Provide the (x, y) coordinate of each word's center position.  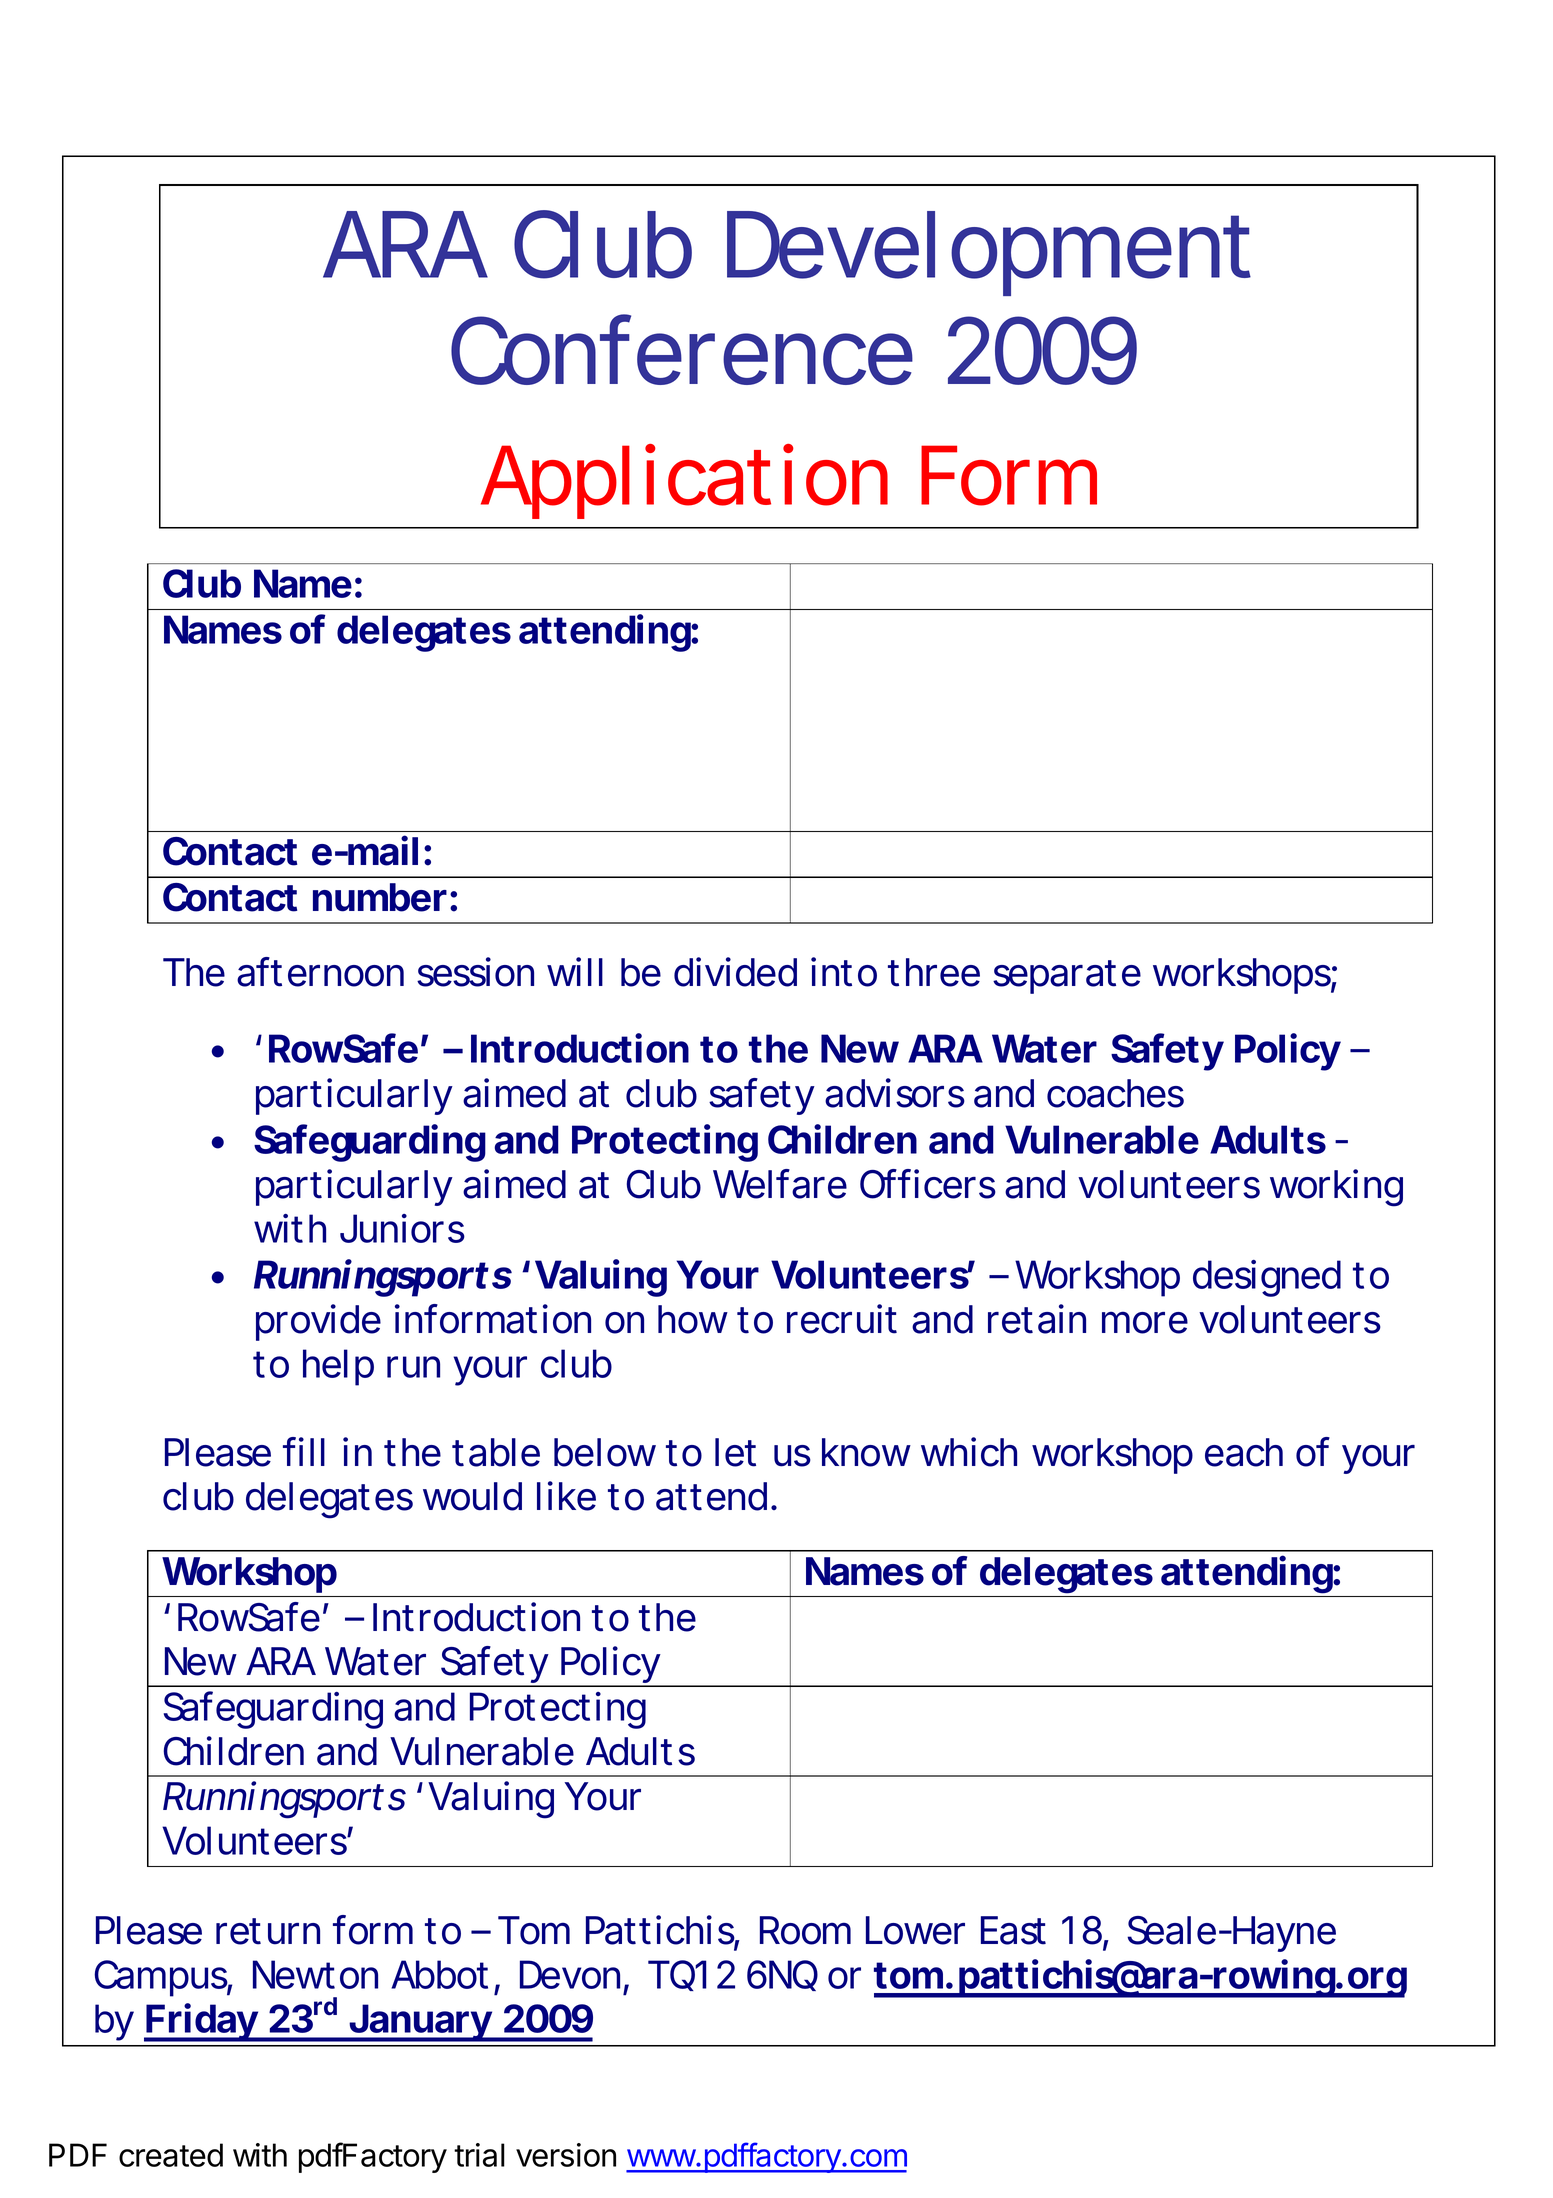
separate (1067, 977)
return (268, 1931)
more (1145, 1322)
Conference (682, 350)
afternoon (320, 972)
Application (684, 481)
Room (805, 1930)
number (380, 897)
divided (735, 972)
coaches (1115, 1093)
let (735, 1452)
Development (989, 253)
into (844, 972)
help (338, 1367)
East (1013, 1930)
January (419, 2023)
